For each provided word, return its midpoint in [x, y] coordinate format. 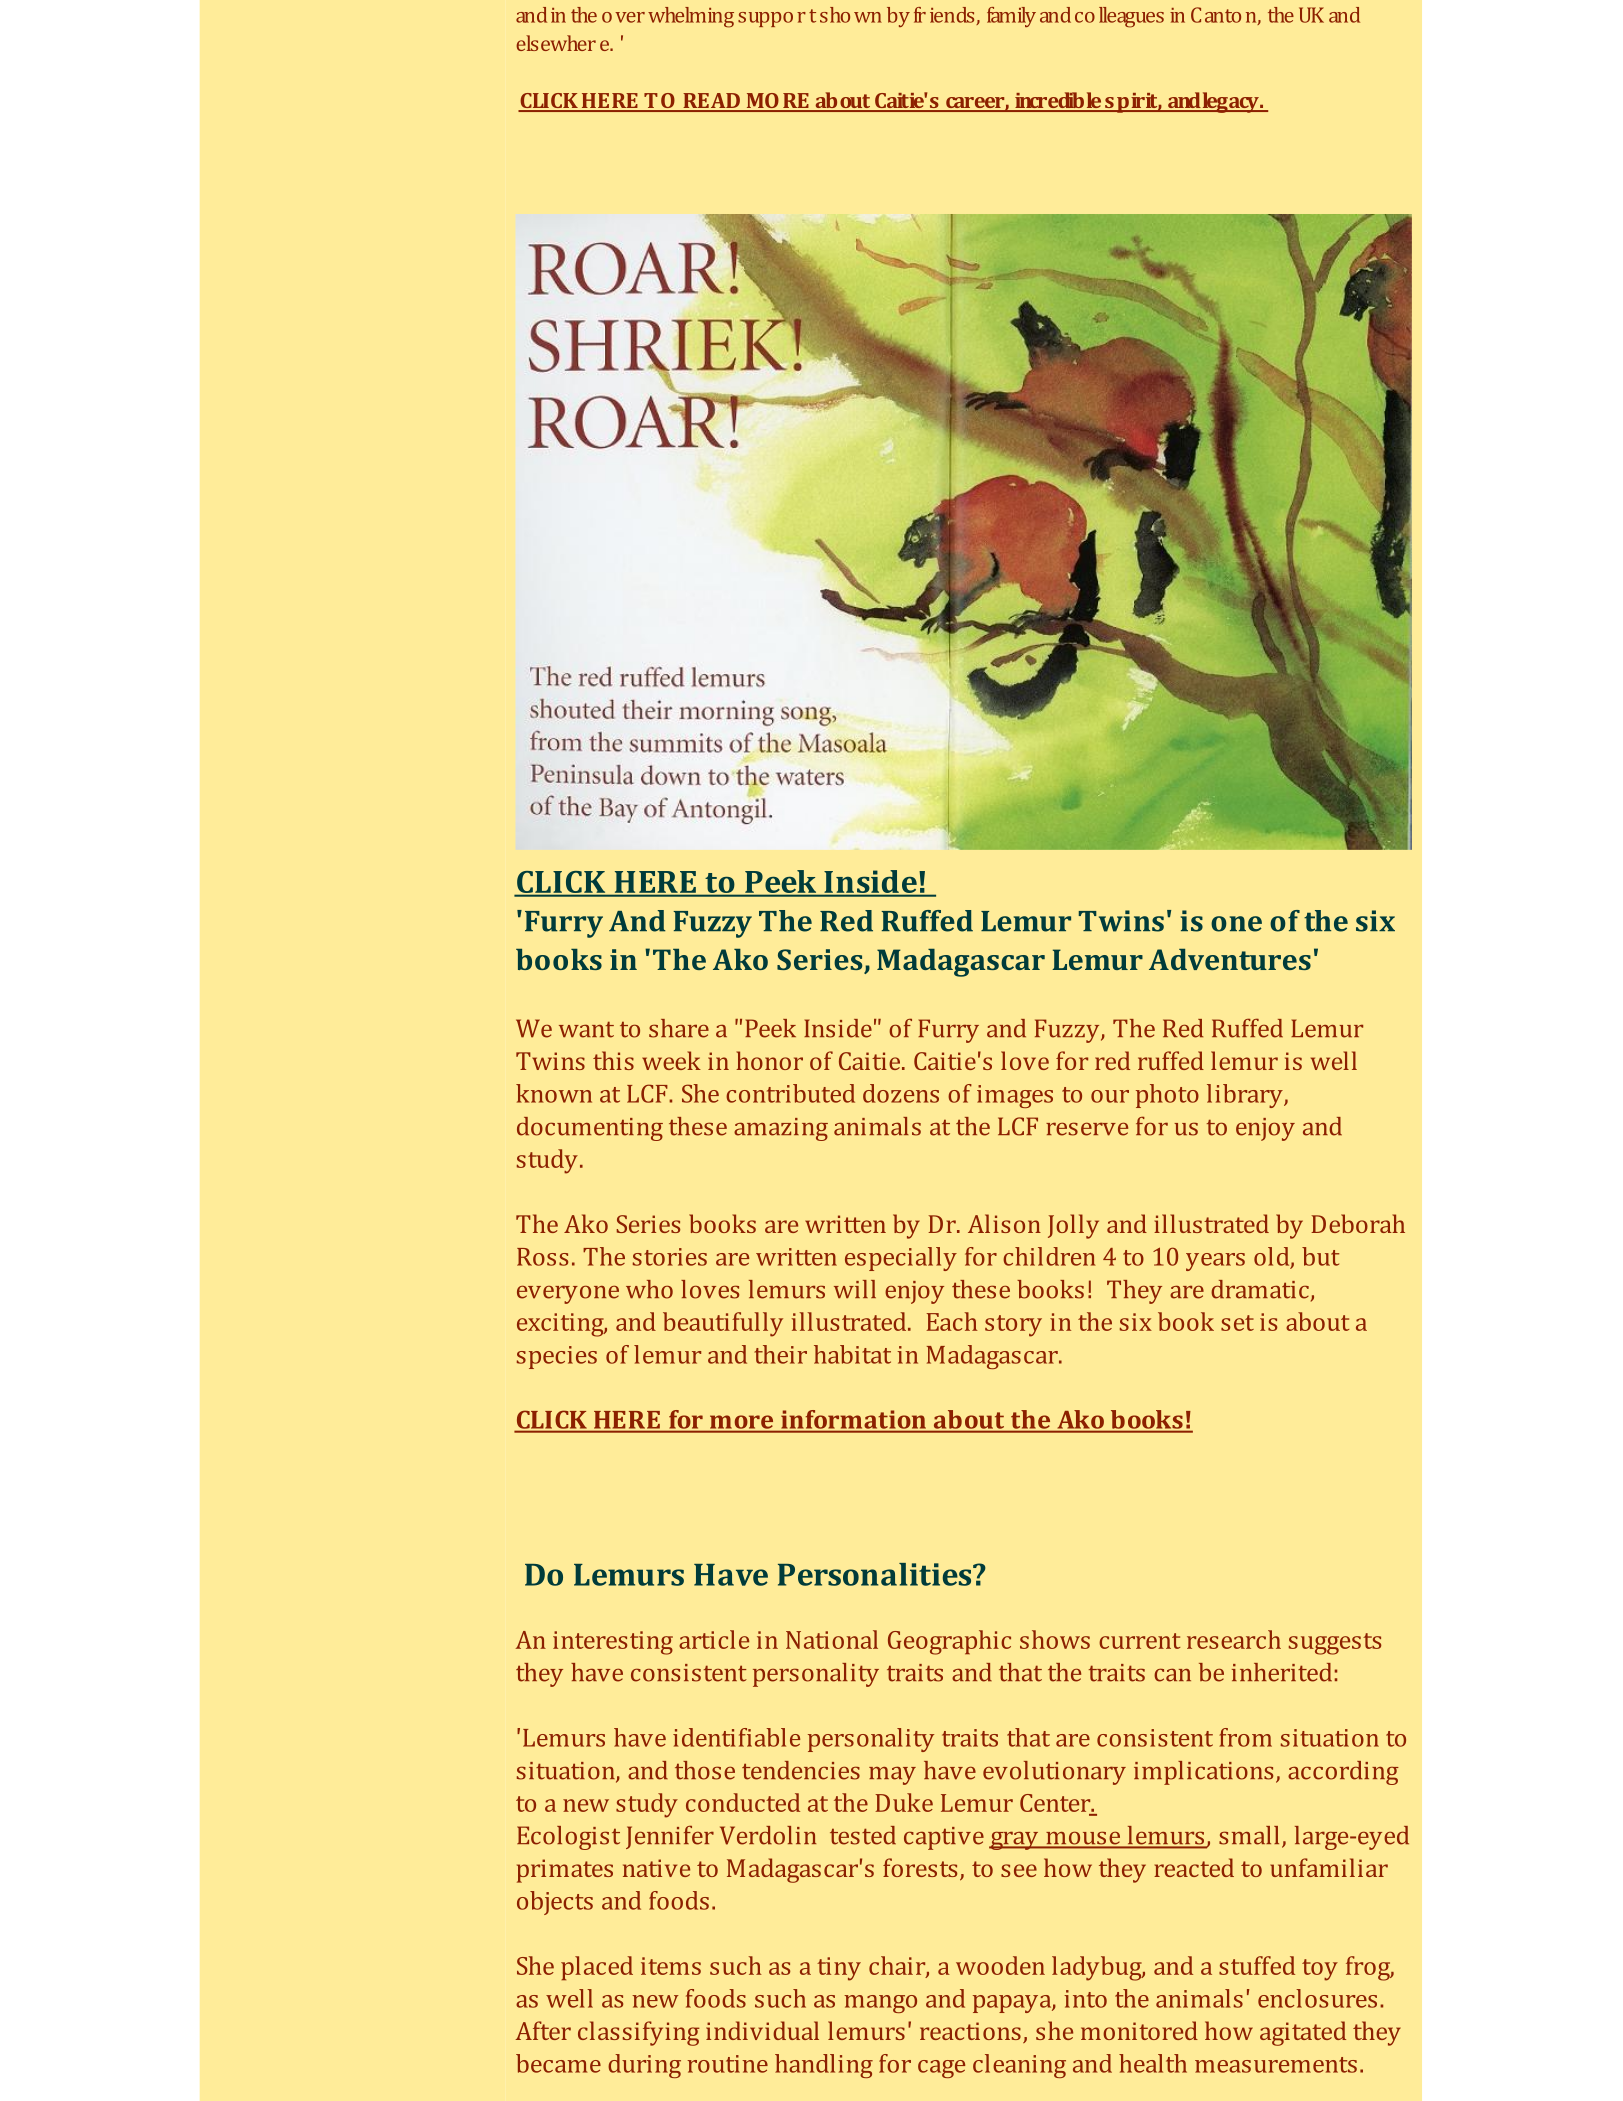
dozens [901, 1093]
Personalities [876, 1574]
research [1234, 1639]
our [1110, 1096]
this [613, 1060]
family [1011, 17]
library [1246, 1096]
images [1015, 1096]
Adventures [1230, 959]
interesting [613, 1643]
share [679, 1028]
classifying [639, 2033]
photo [1167, 1096]
